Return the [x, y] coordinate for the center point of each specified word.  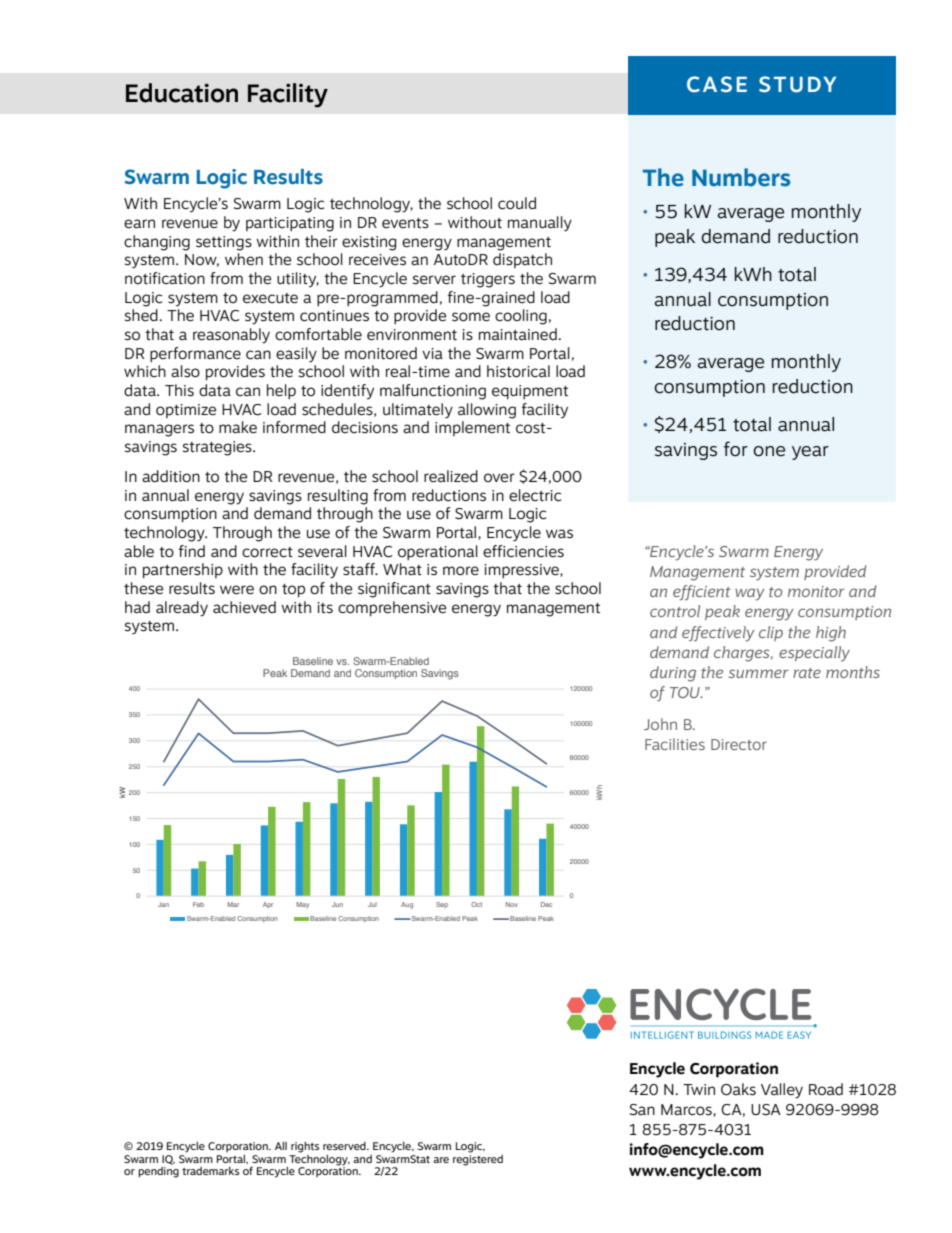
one [769, 451]
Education [182, 93]
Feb [198, 904]
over [499, 478]
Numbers [741, 177]
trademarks [210, 1171]
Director [739, 744]
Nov [512, 904]
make [238, 427]
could [517, 203]
